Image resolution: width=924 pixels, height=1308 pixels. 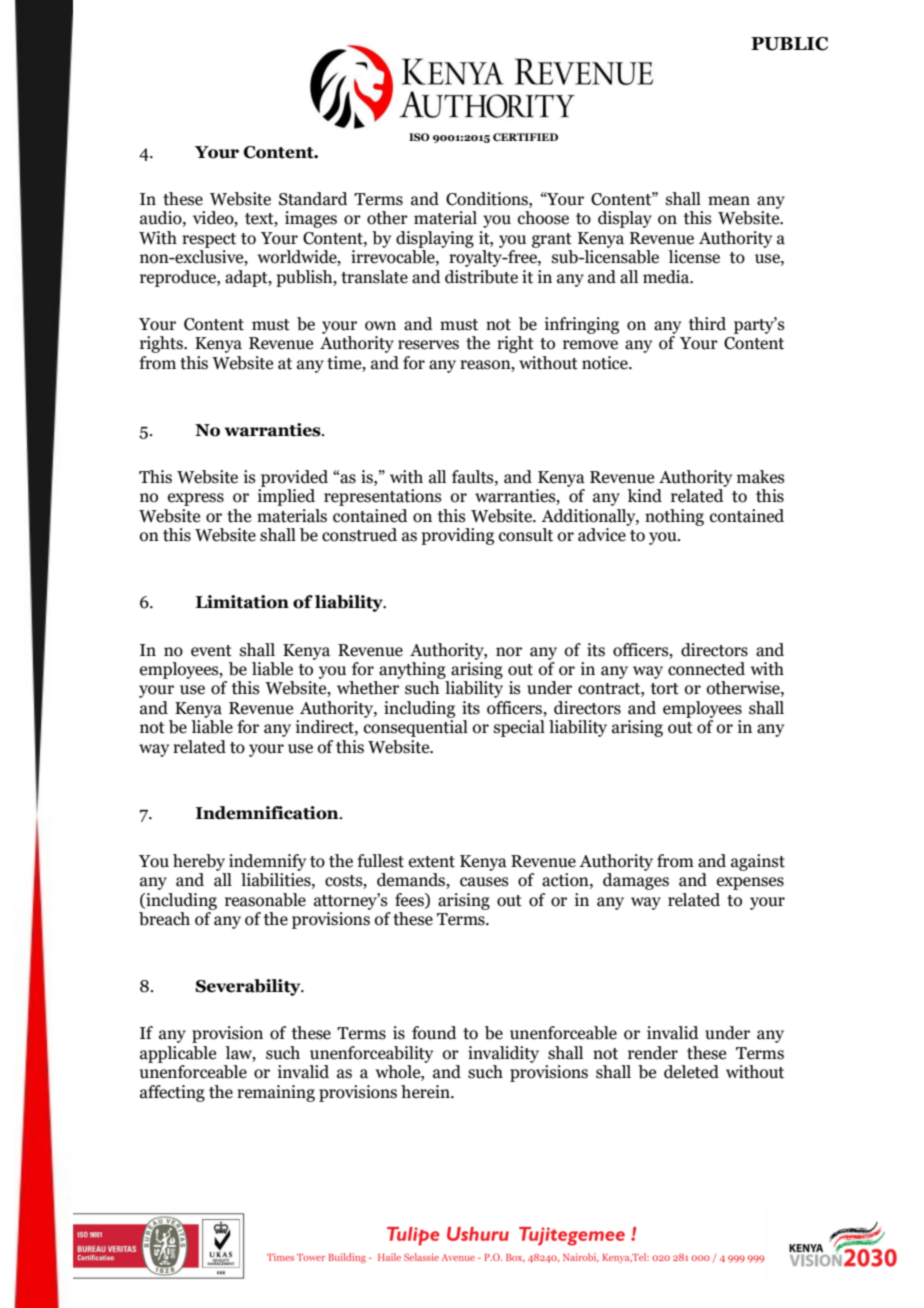 What do you see at coordinates (434, 1033) in the document?
I see `found` at bounding box center [434, 1033].
